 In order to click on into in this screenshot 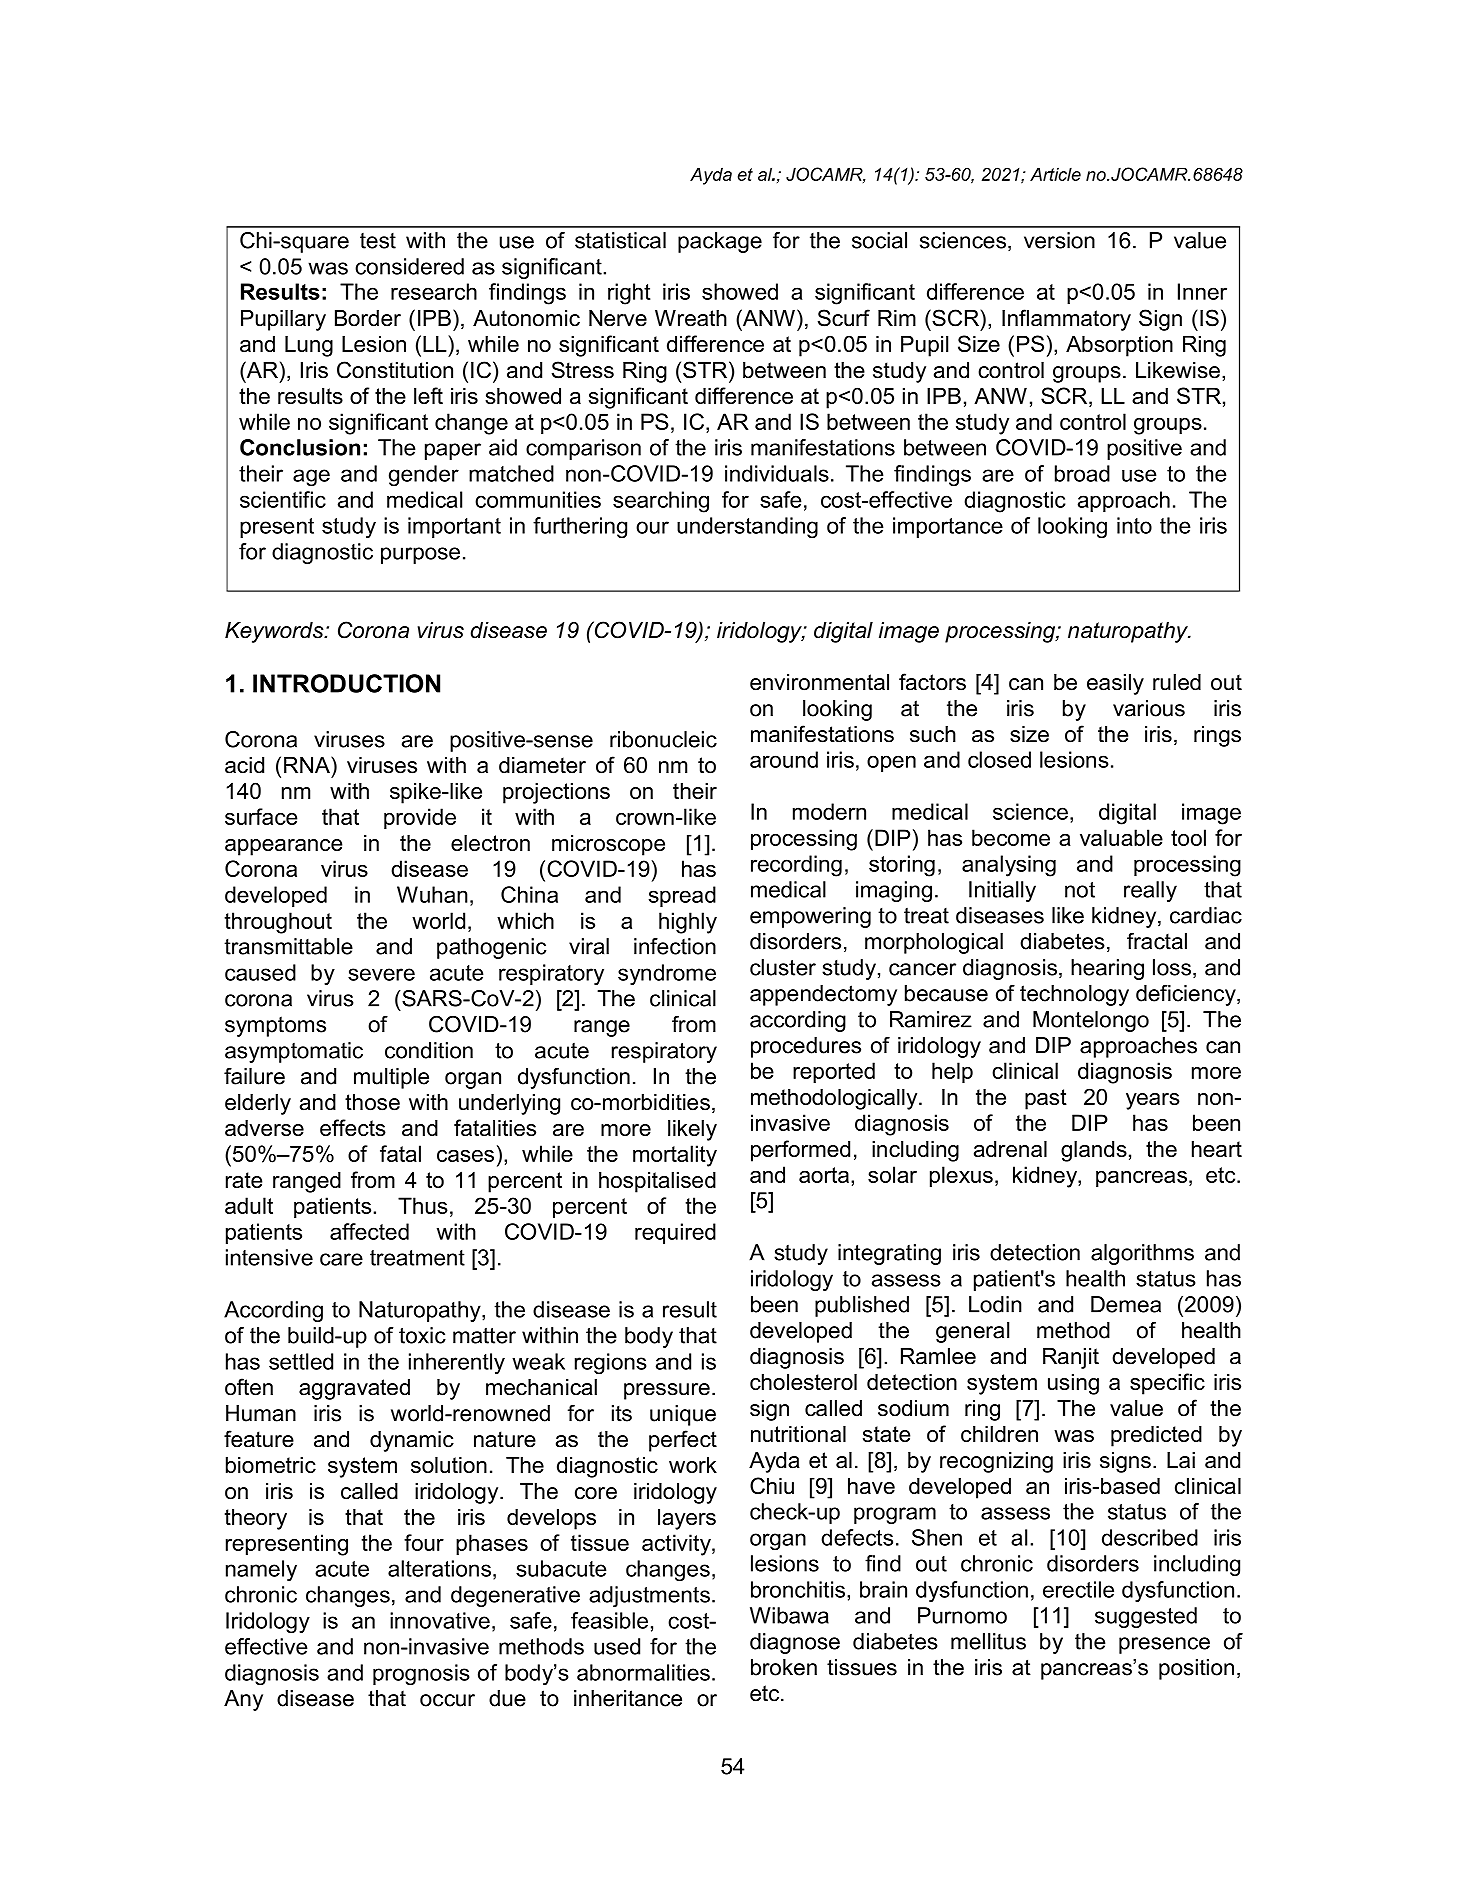, I will do `click(1134, 525)`.
